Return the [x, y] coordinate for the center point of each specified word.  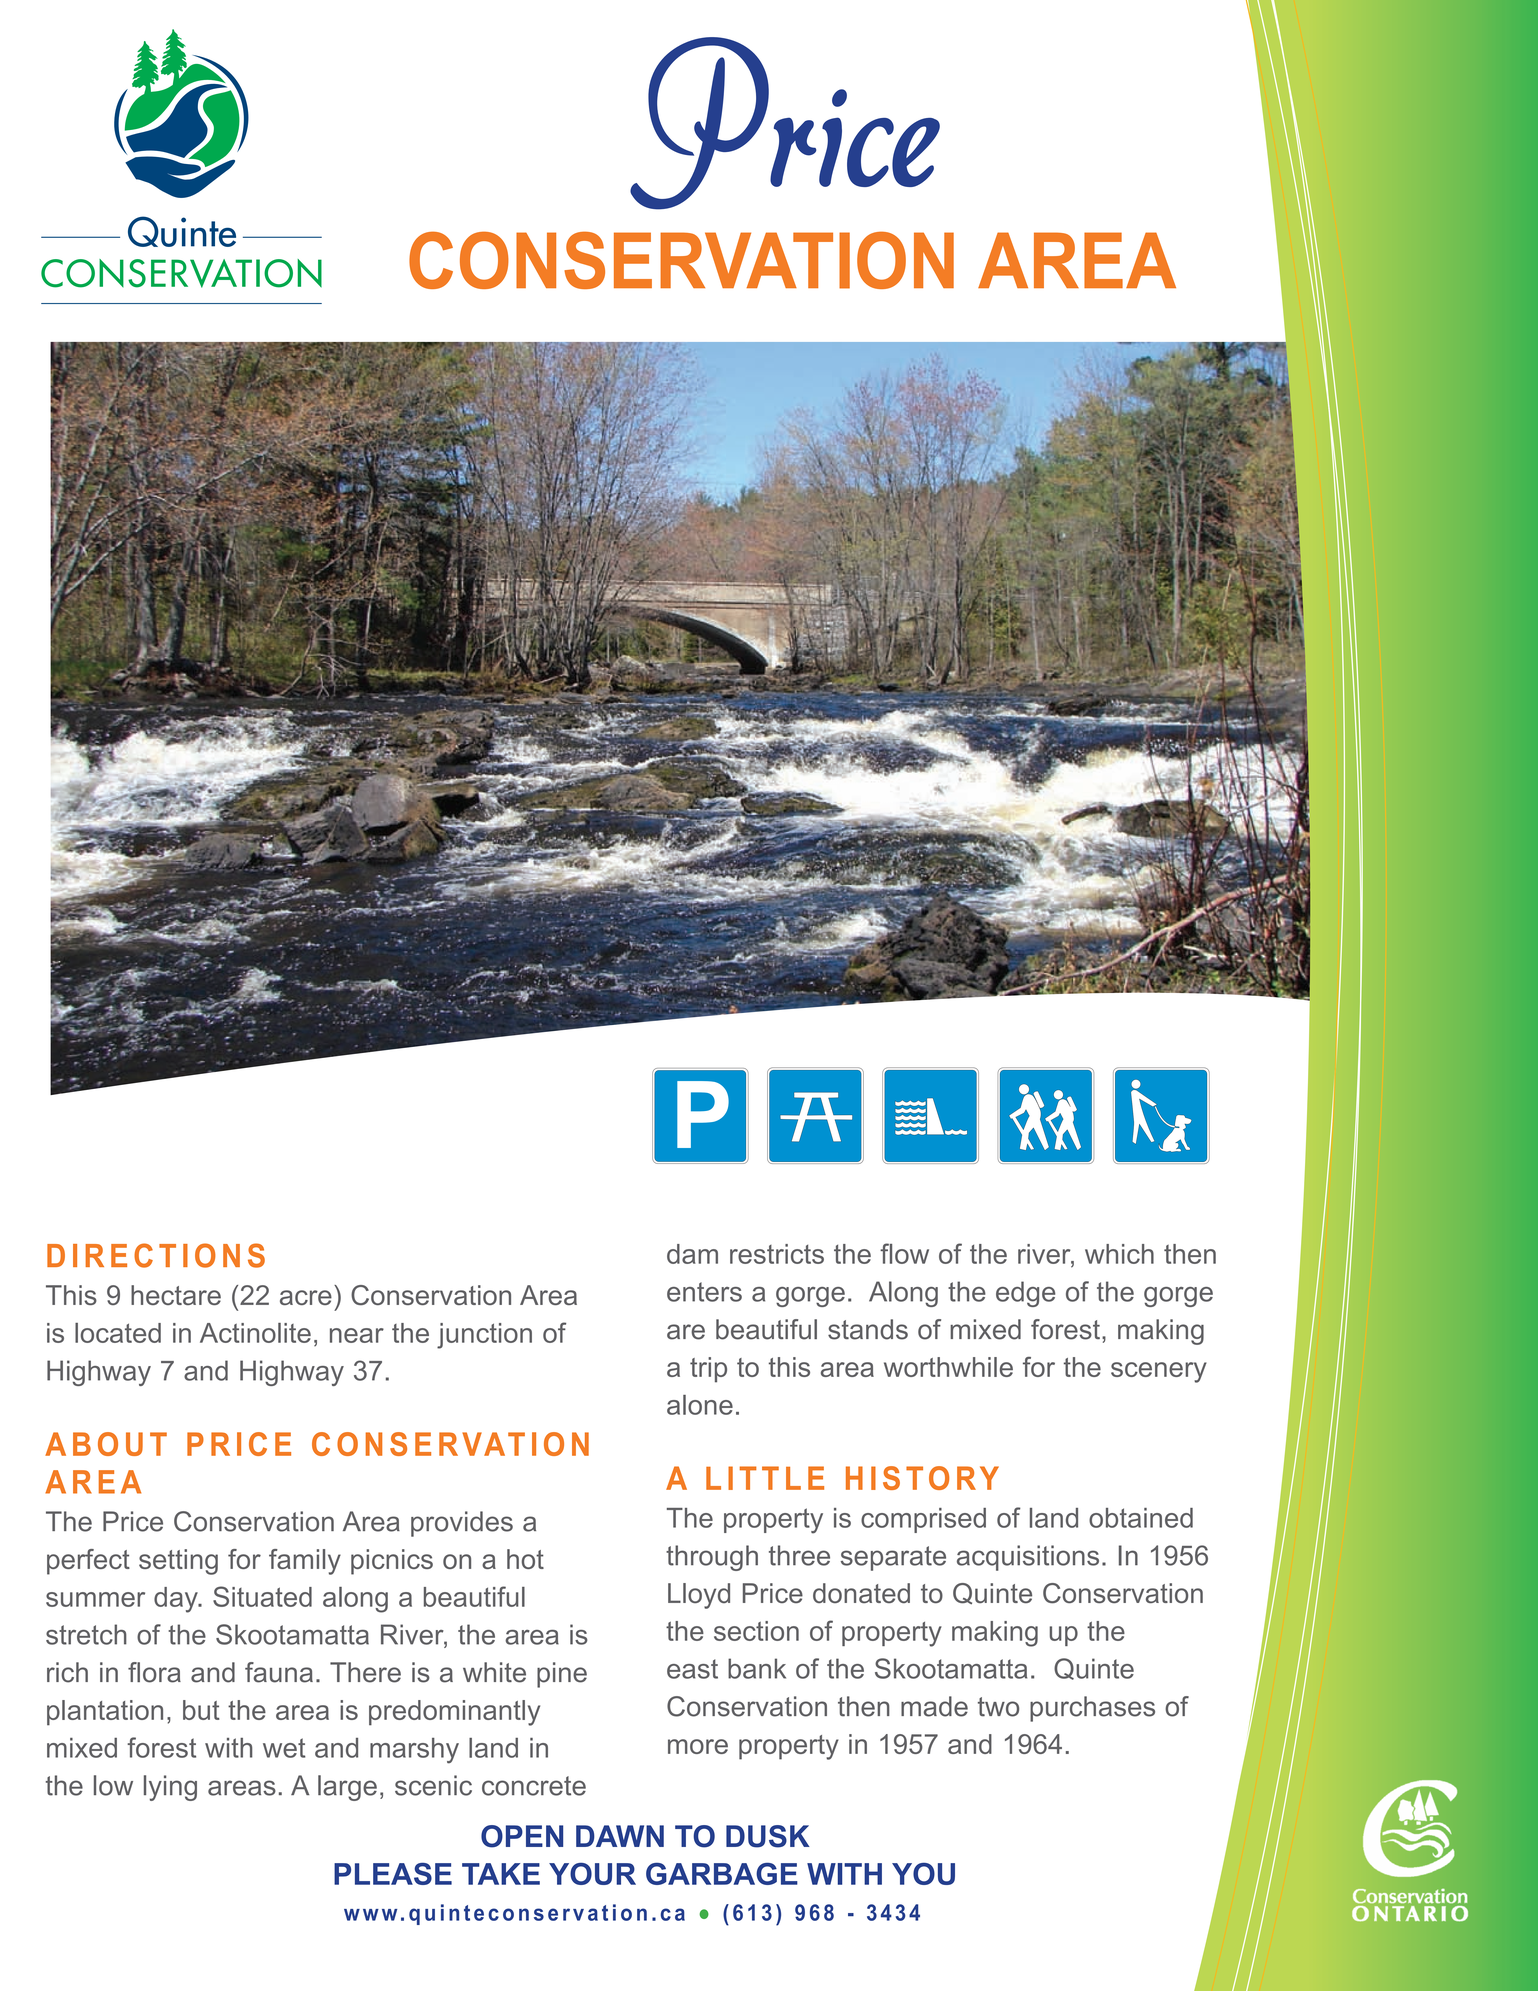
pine [562, 1675]
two [998, 1707]
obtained [1141, 1518]
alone [700, 1405]
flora [154, 1672]
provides [462, 1524]
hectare [176, 1295]
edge [1025, 1294]
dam [692, 1254]
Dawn [620, 1836]
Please [393, 1874]
